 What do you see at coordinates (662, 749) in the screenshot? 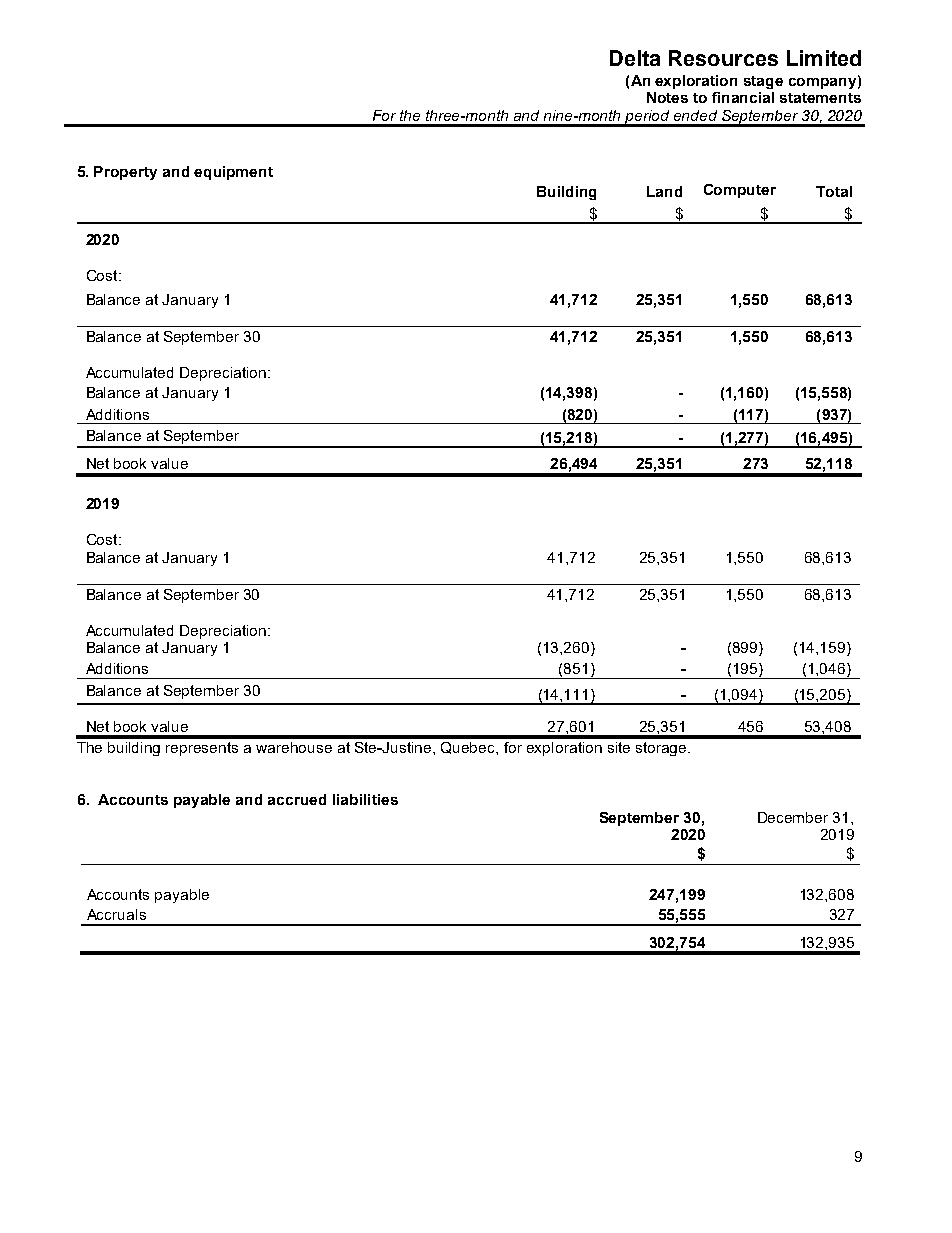
I see `storage` at bounding box center [662, 749].
